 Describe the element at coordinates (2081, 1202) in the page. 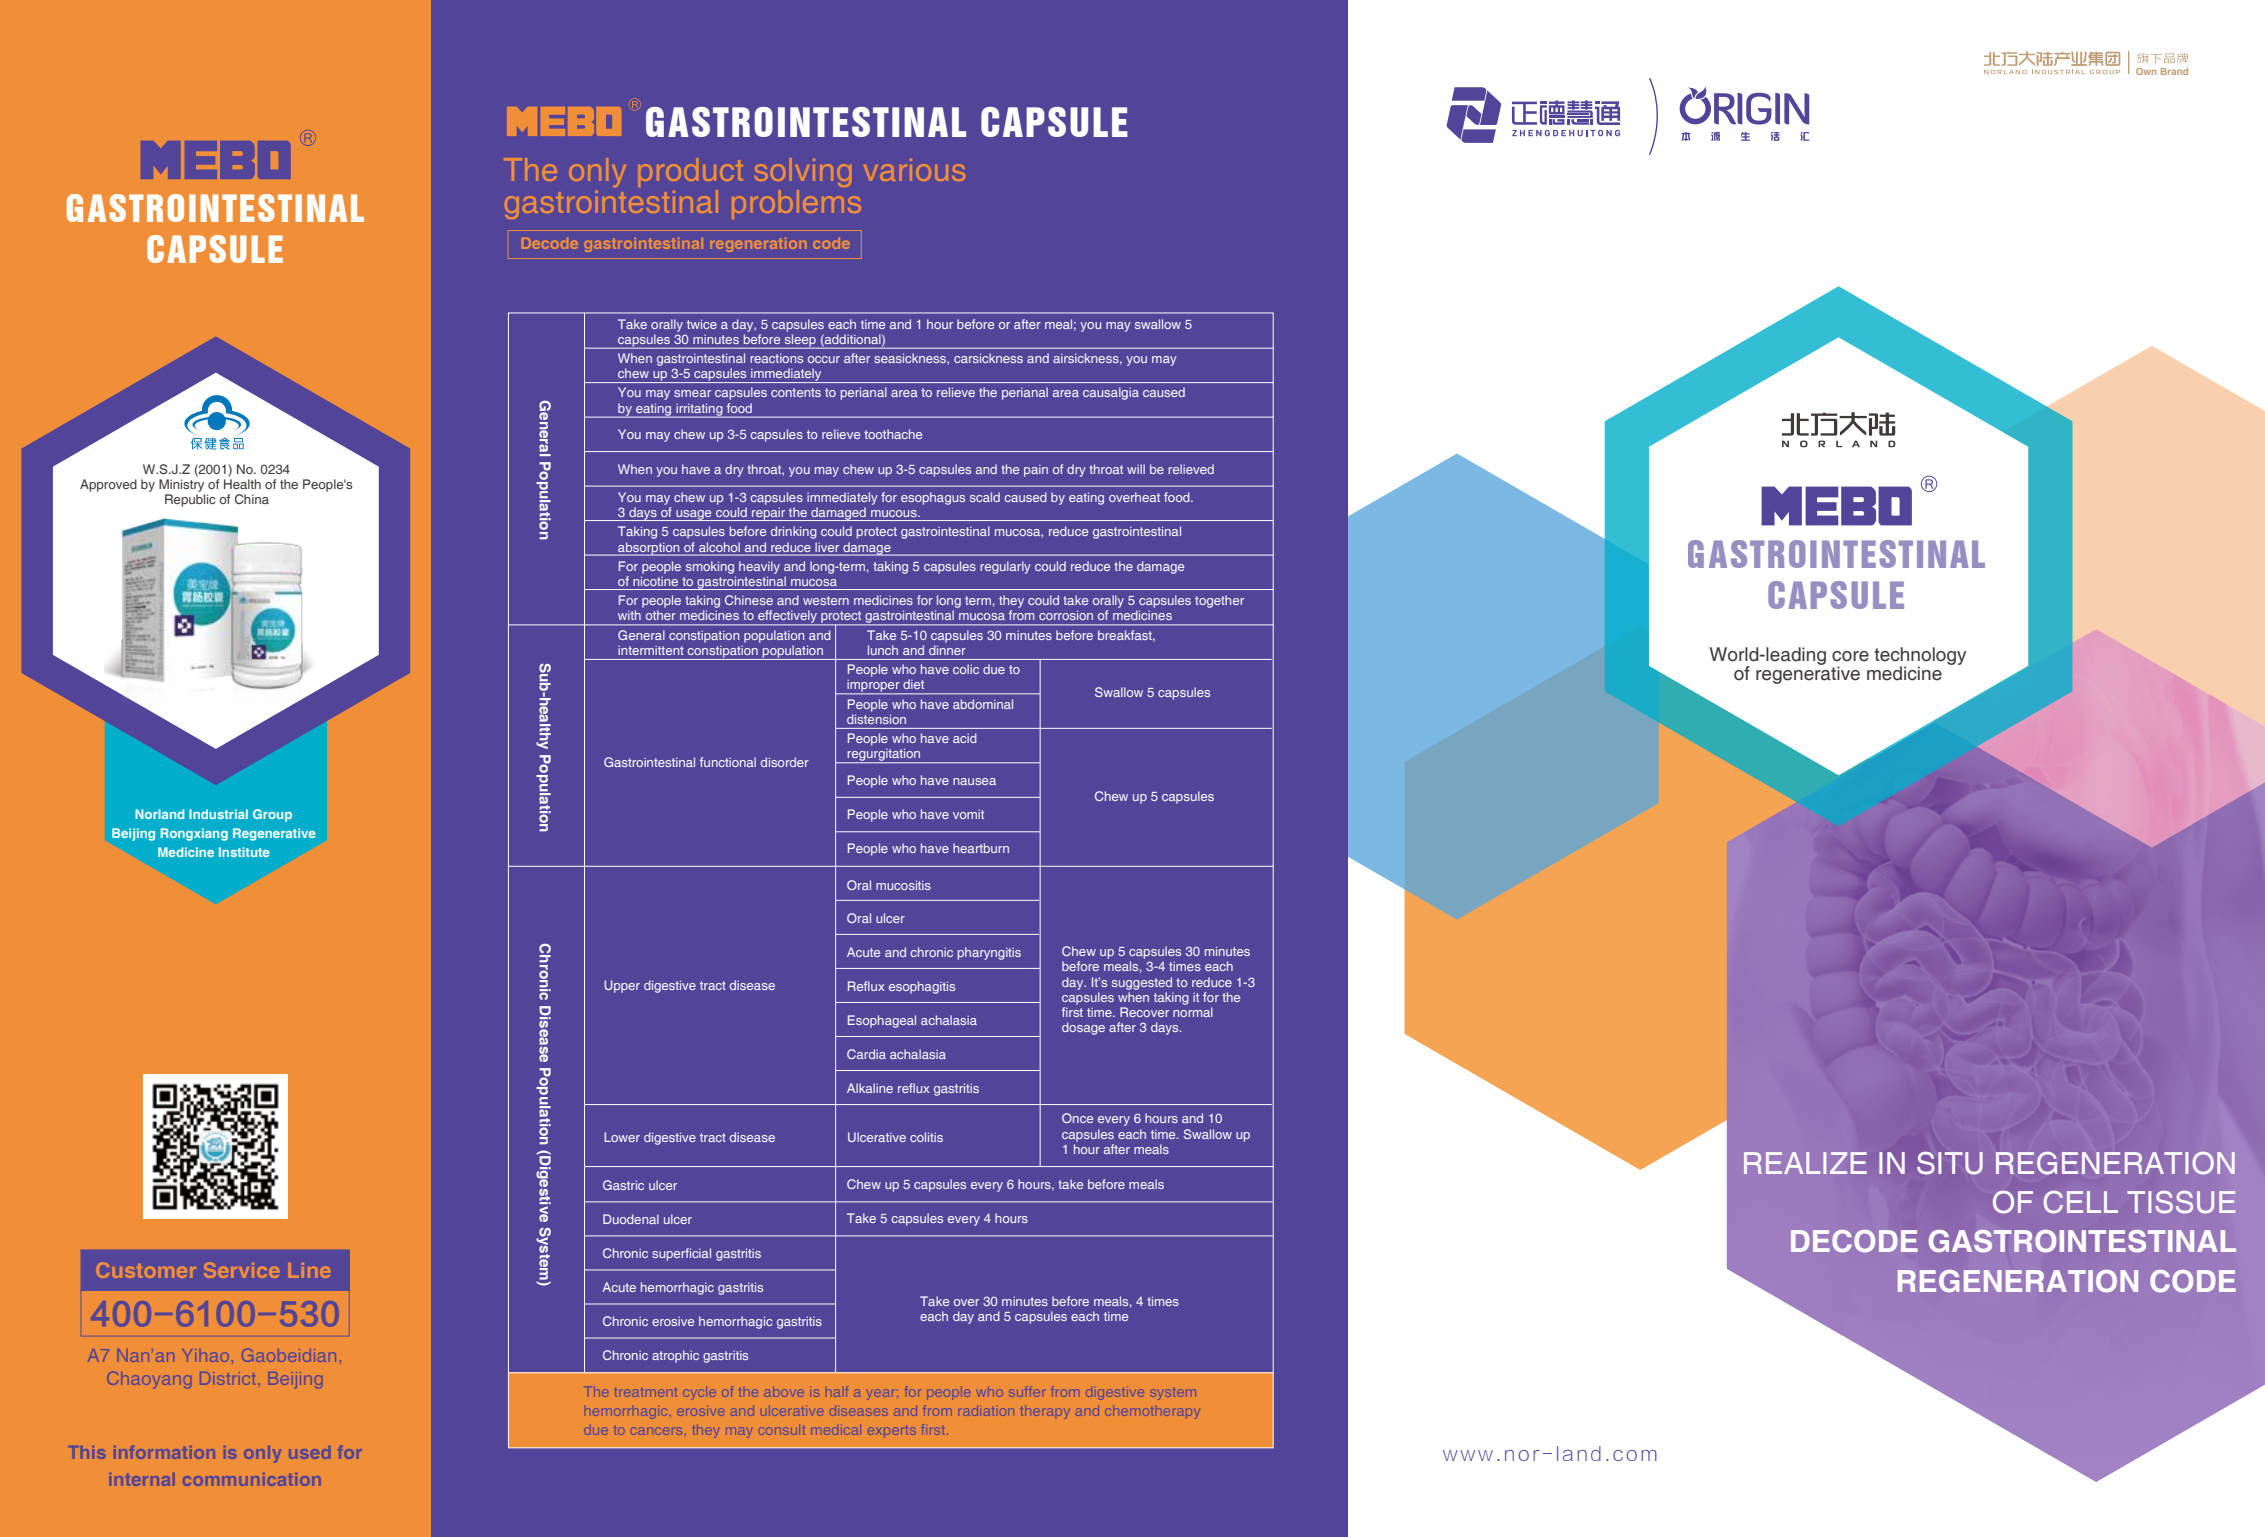

I see `CELL` at that location.
